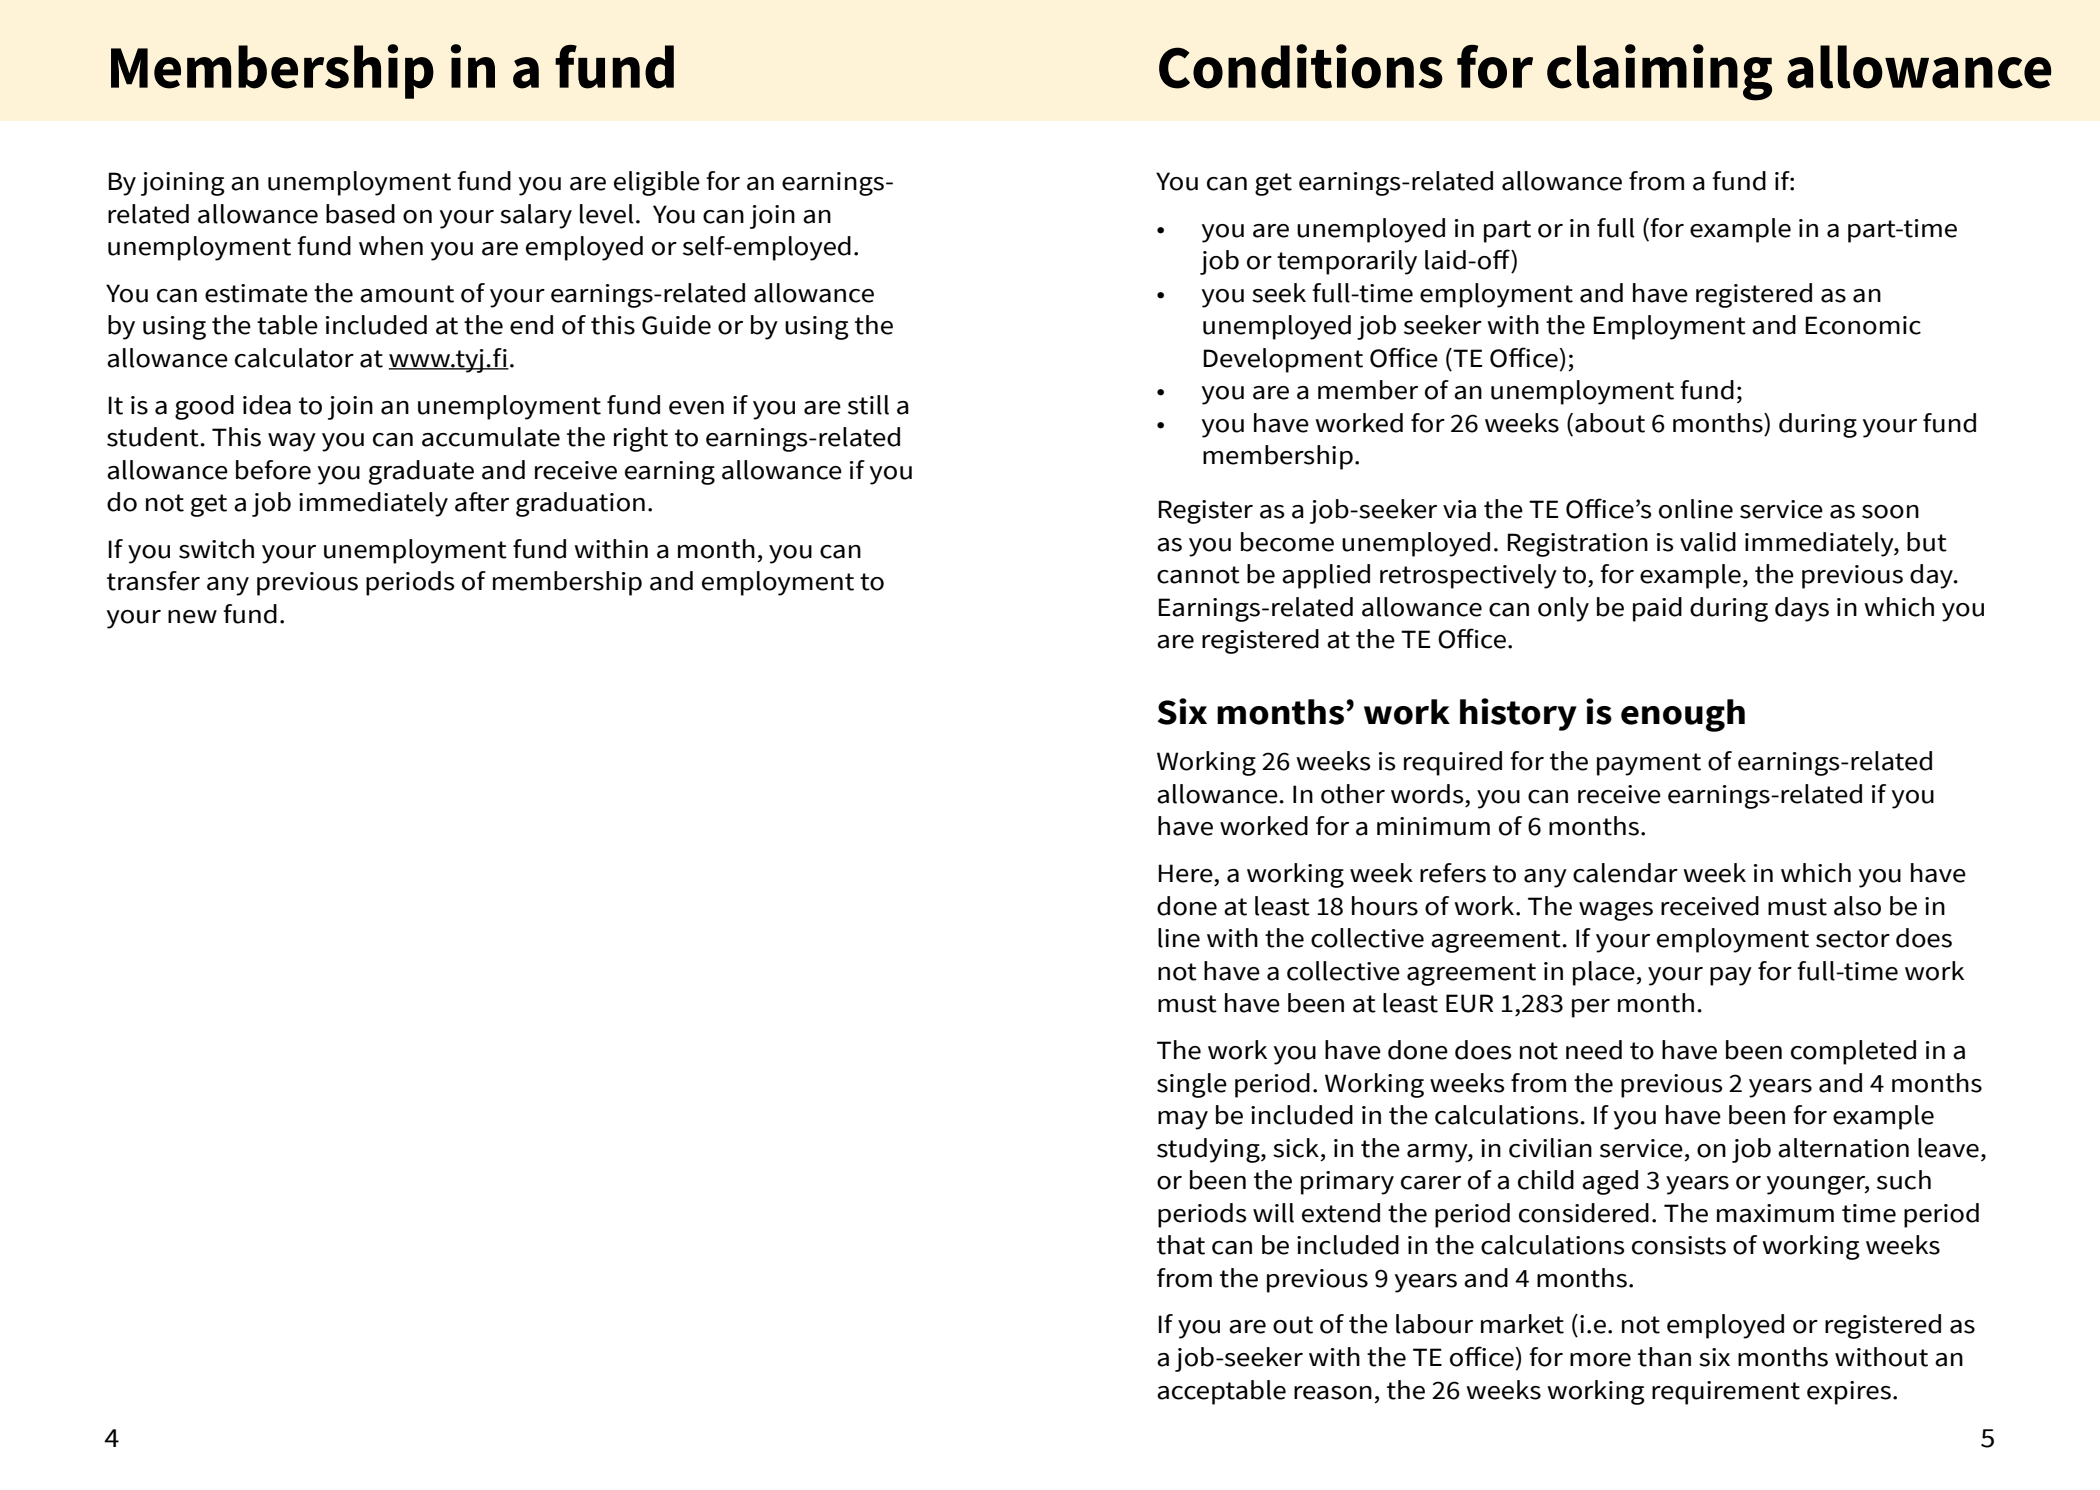  I want to click on valid, so click(1708, 542).
